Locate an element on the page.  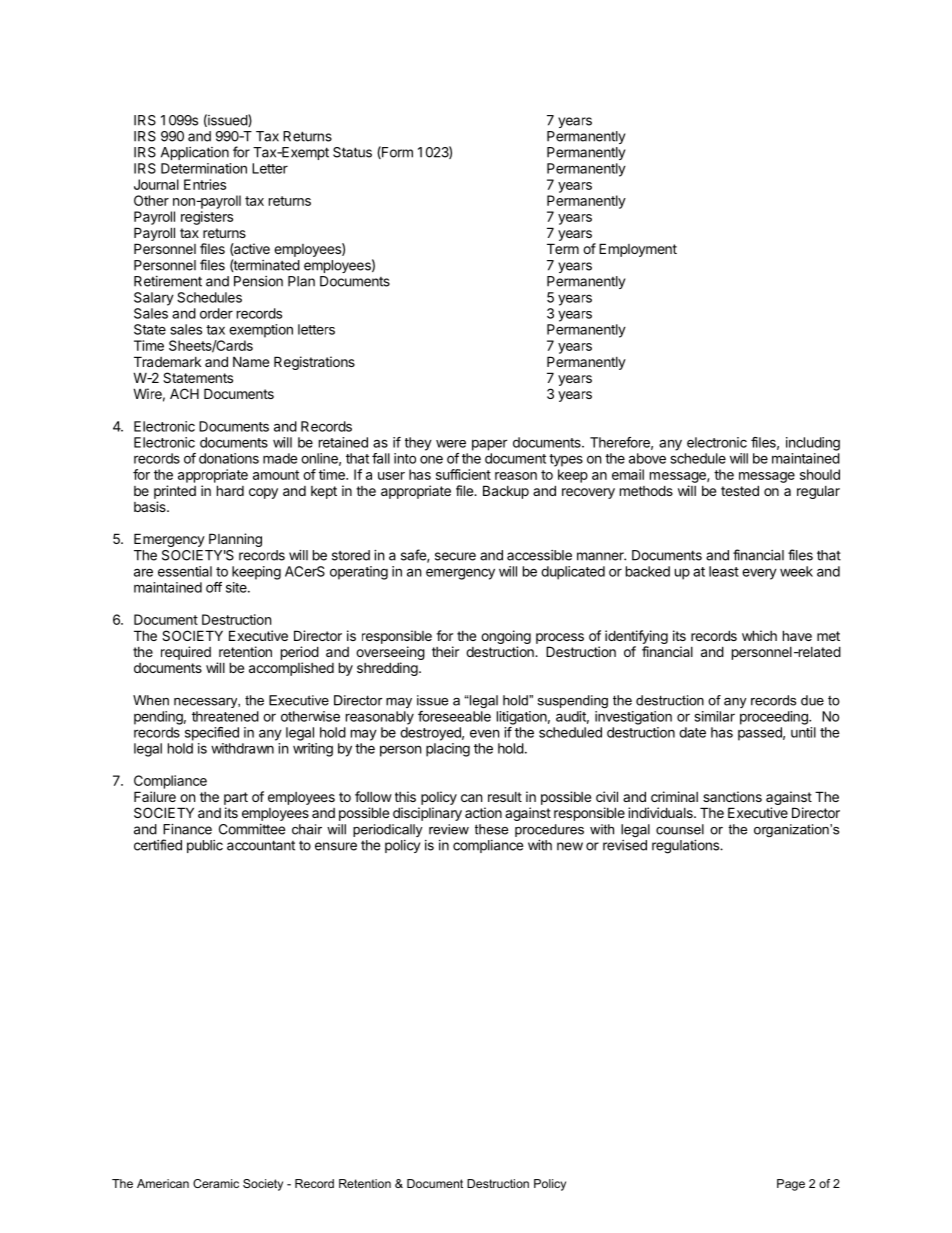
Status is located at coordinates (352, 152).
